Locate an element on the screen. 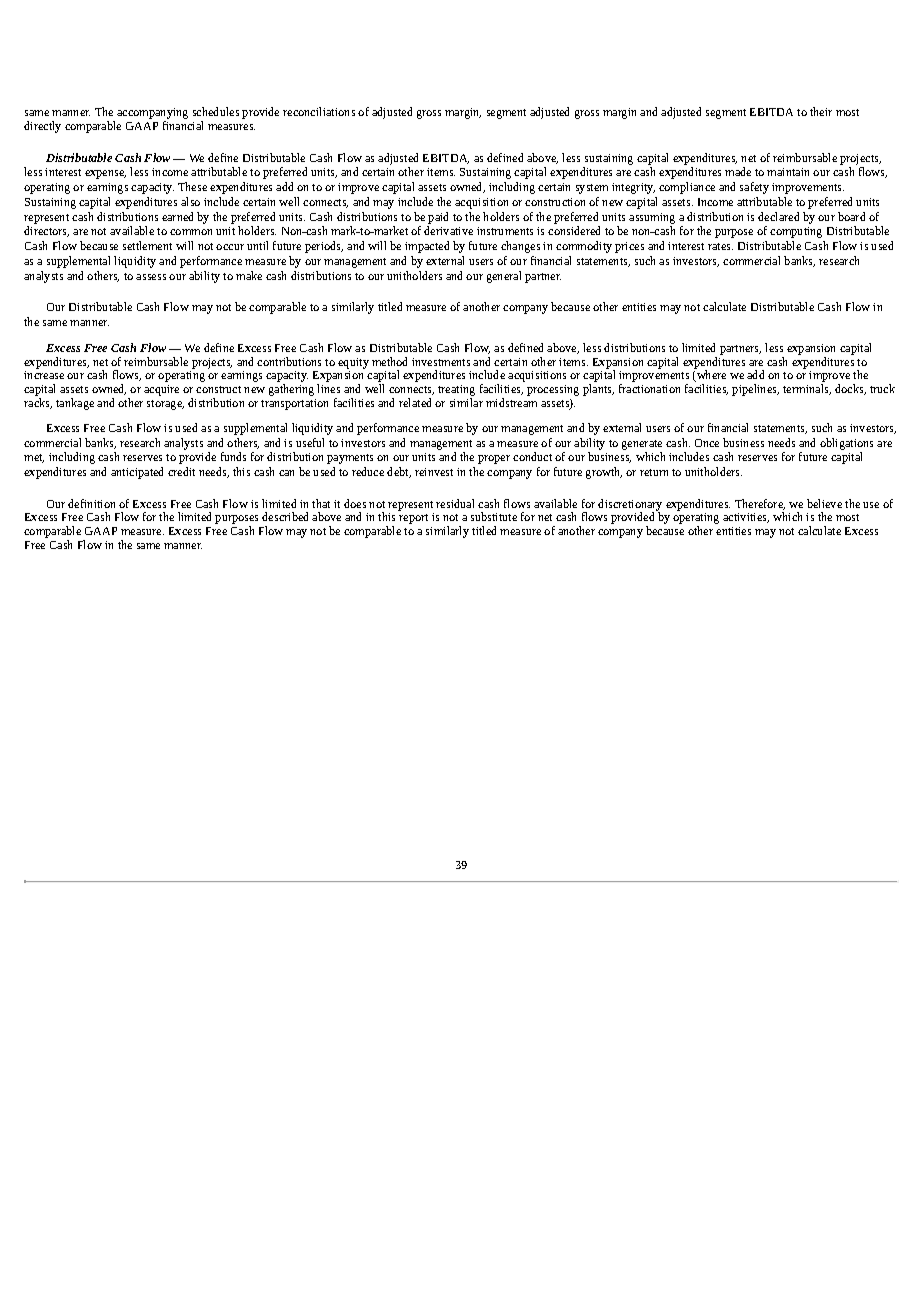  assess is located at coordinates (151, 277).
